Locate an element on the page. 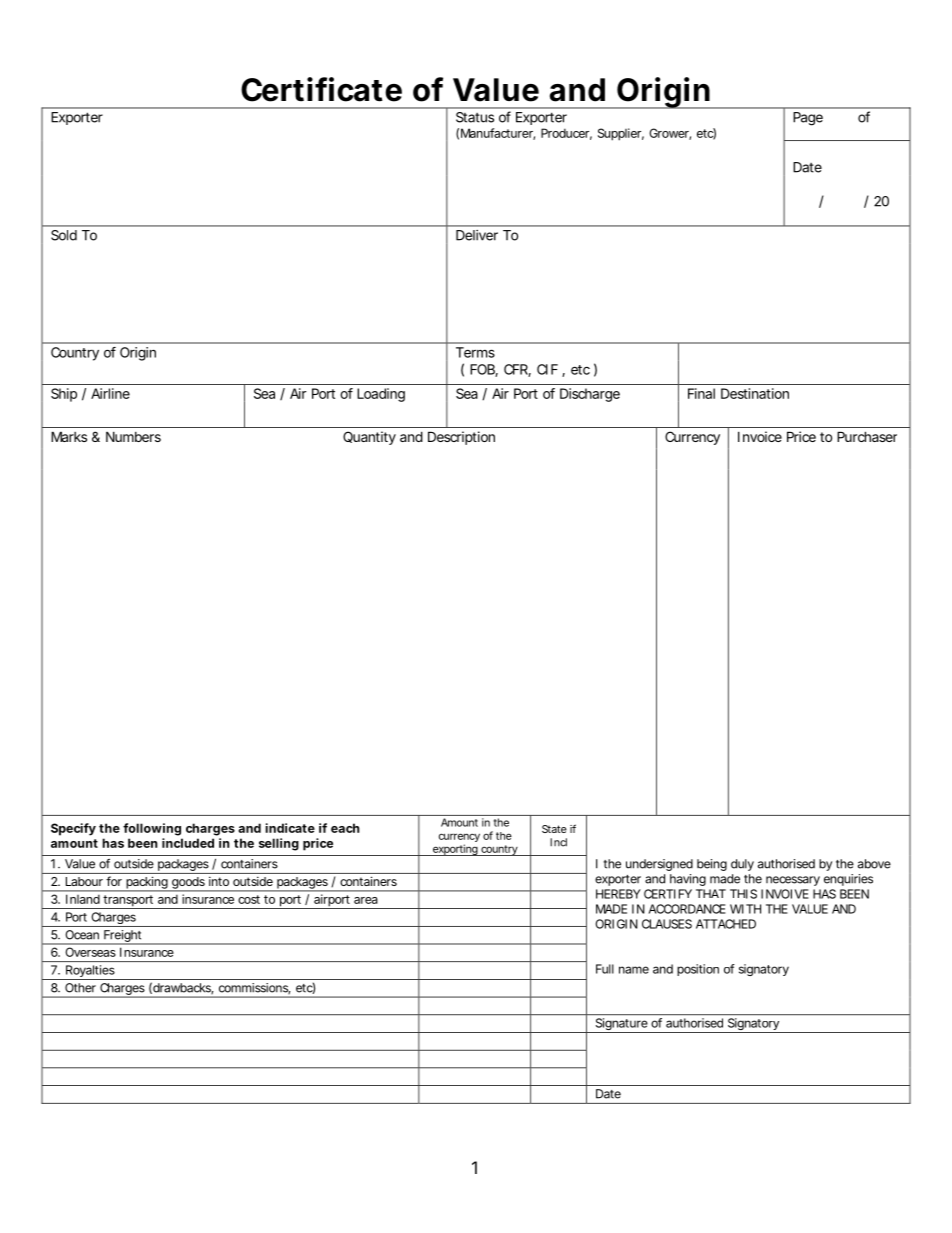  following is located at coordinates (152, 829).
